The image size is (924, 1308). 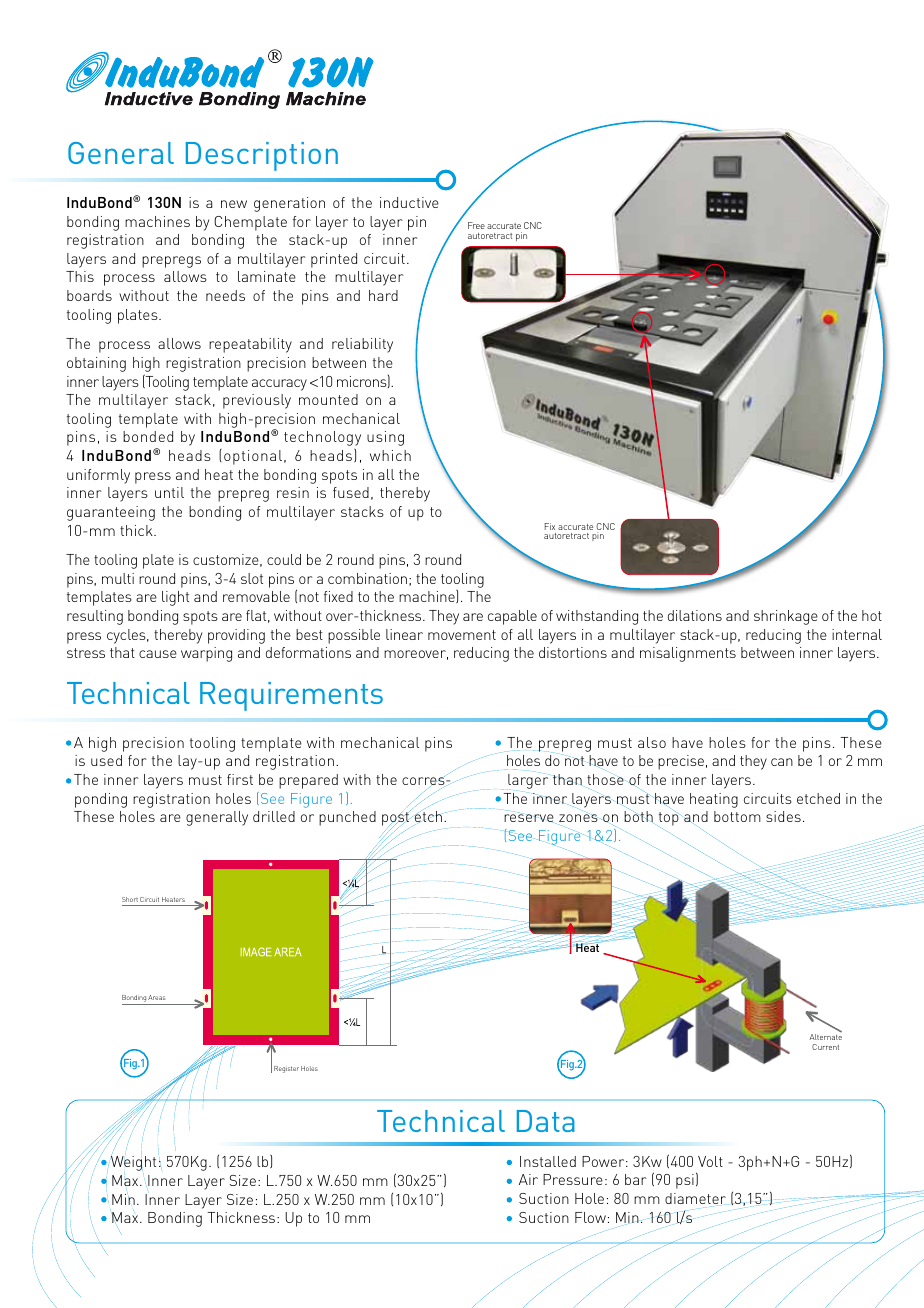 I want to click on inductive, so click(x=409, y=202).
